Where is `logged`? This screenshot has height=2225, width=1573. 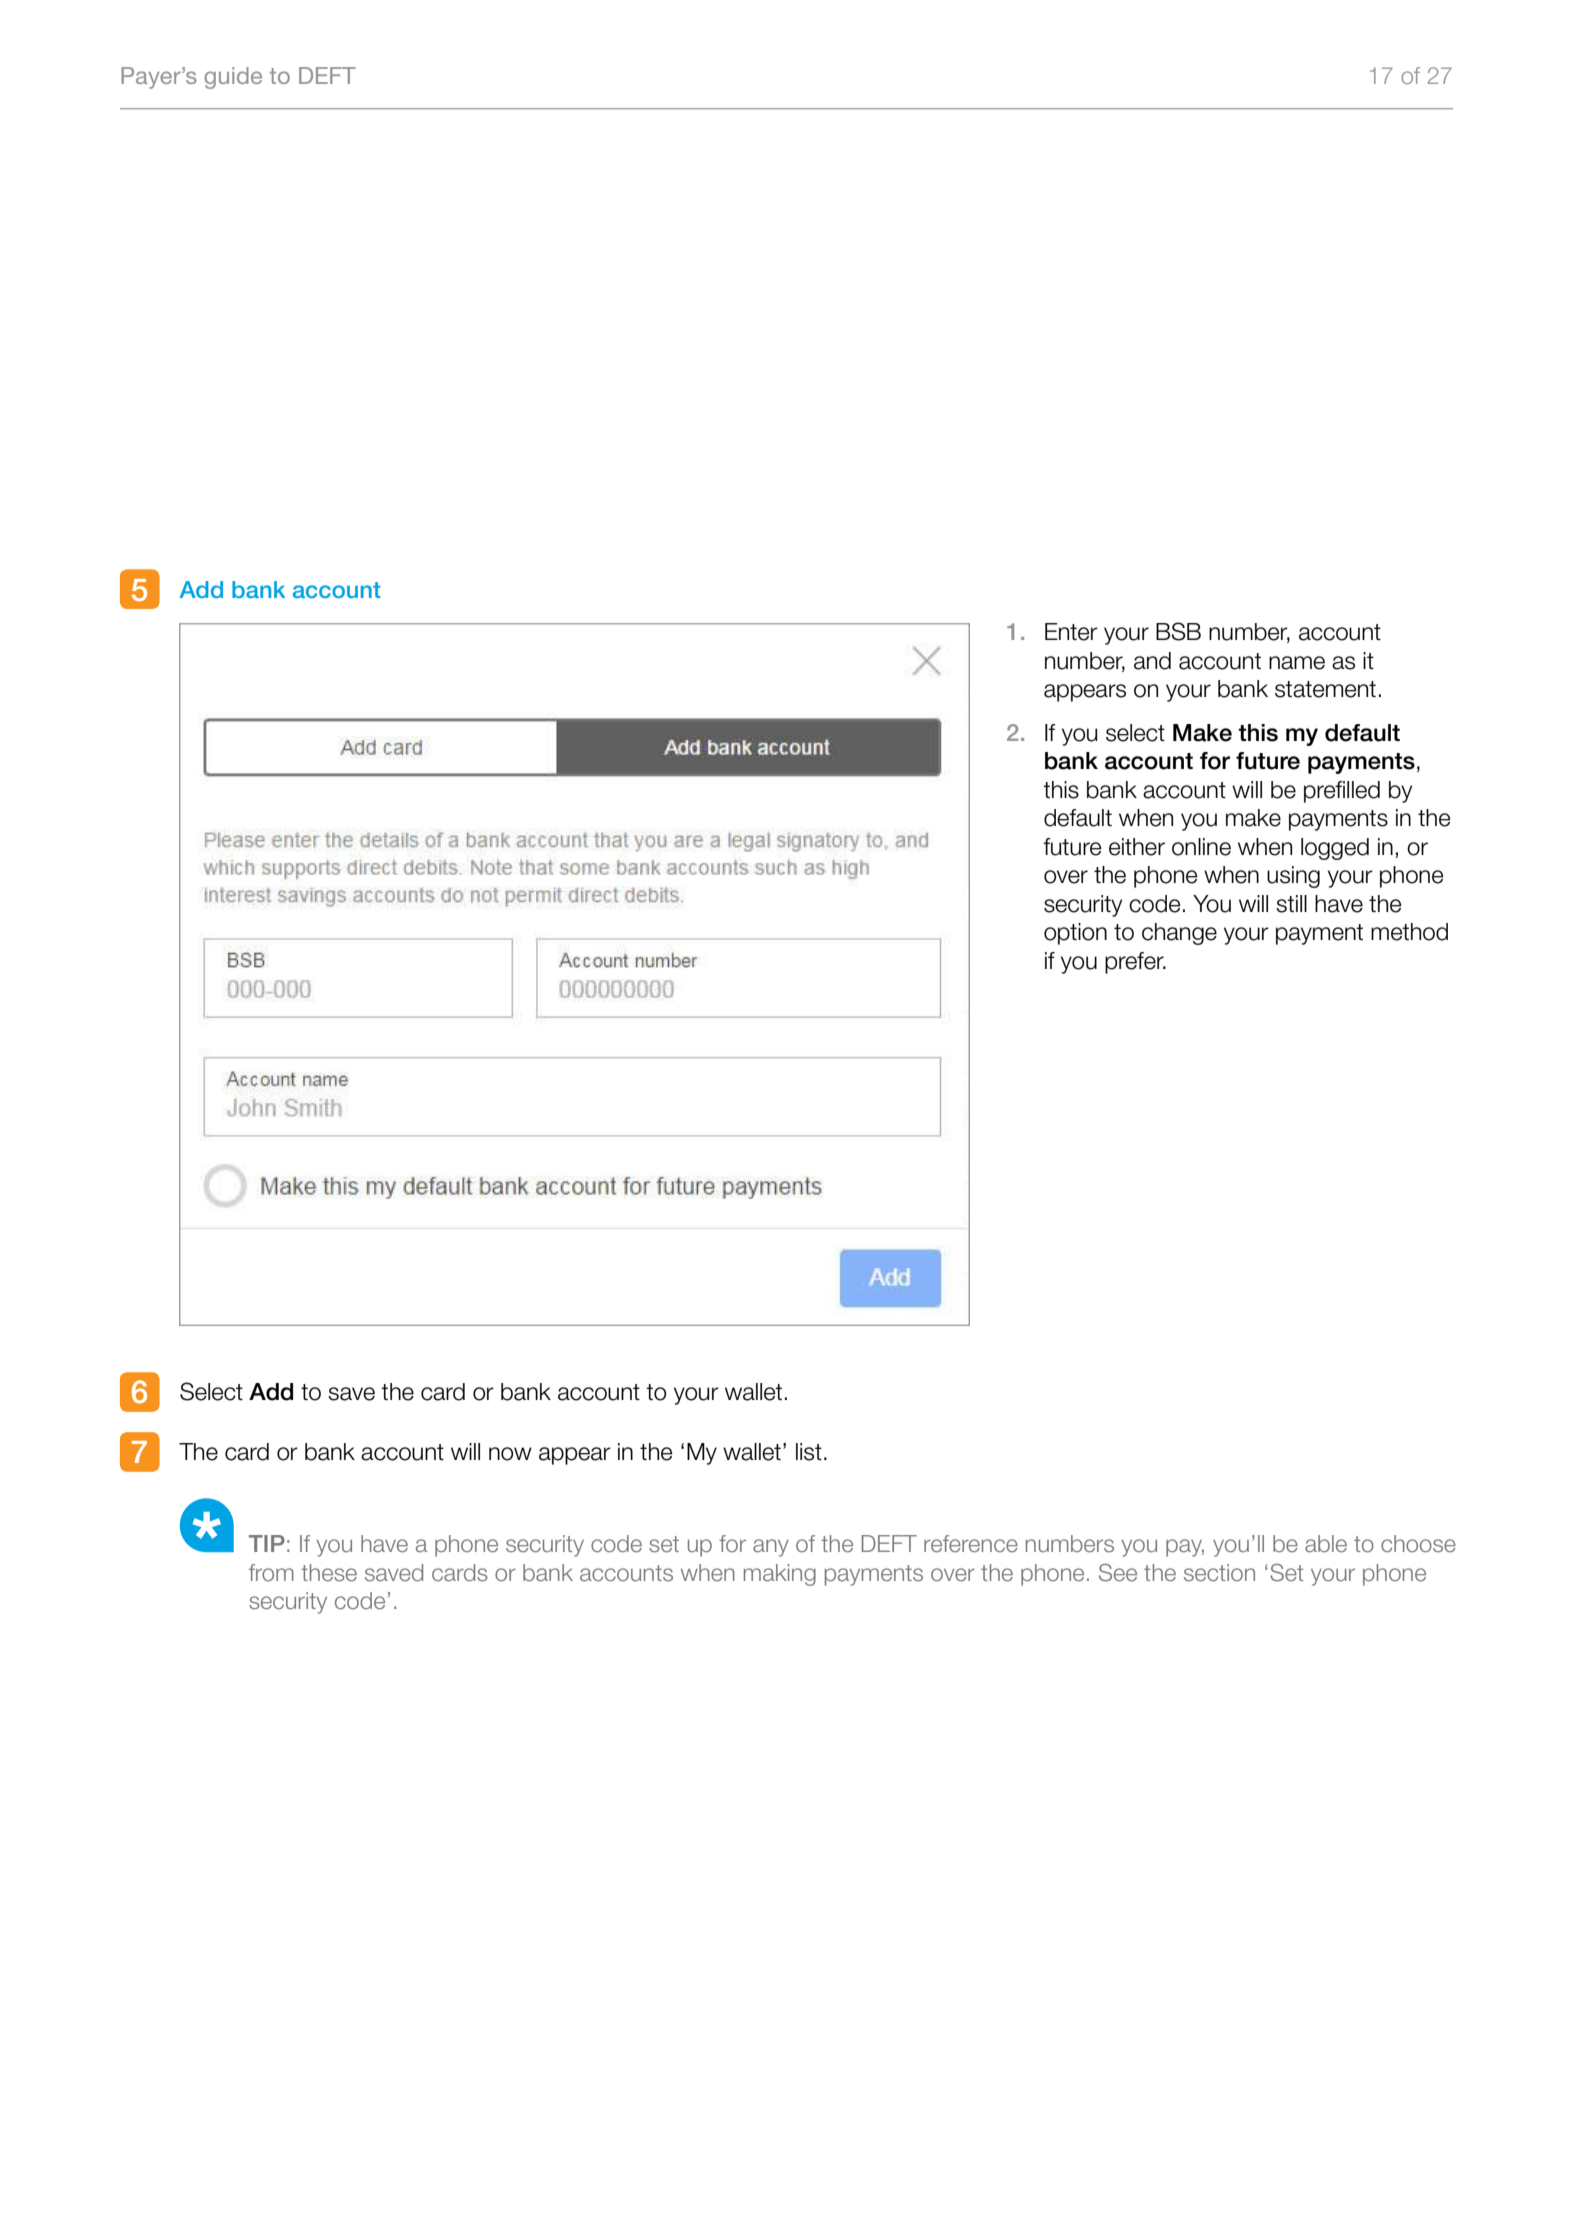
logged is located at coordinates (1335, 849).
